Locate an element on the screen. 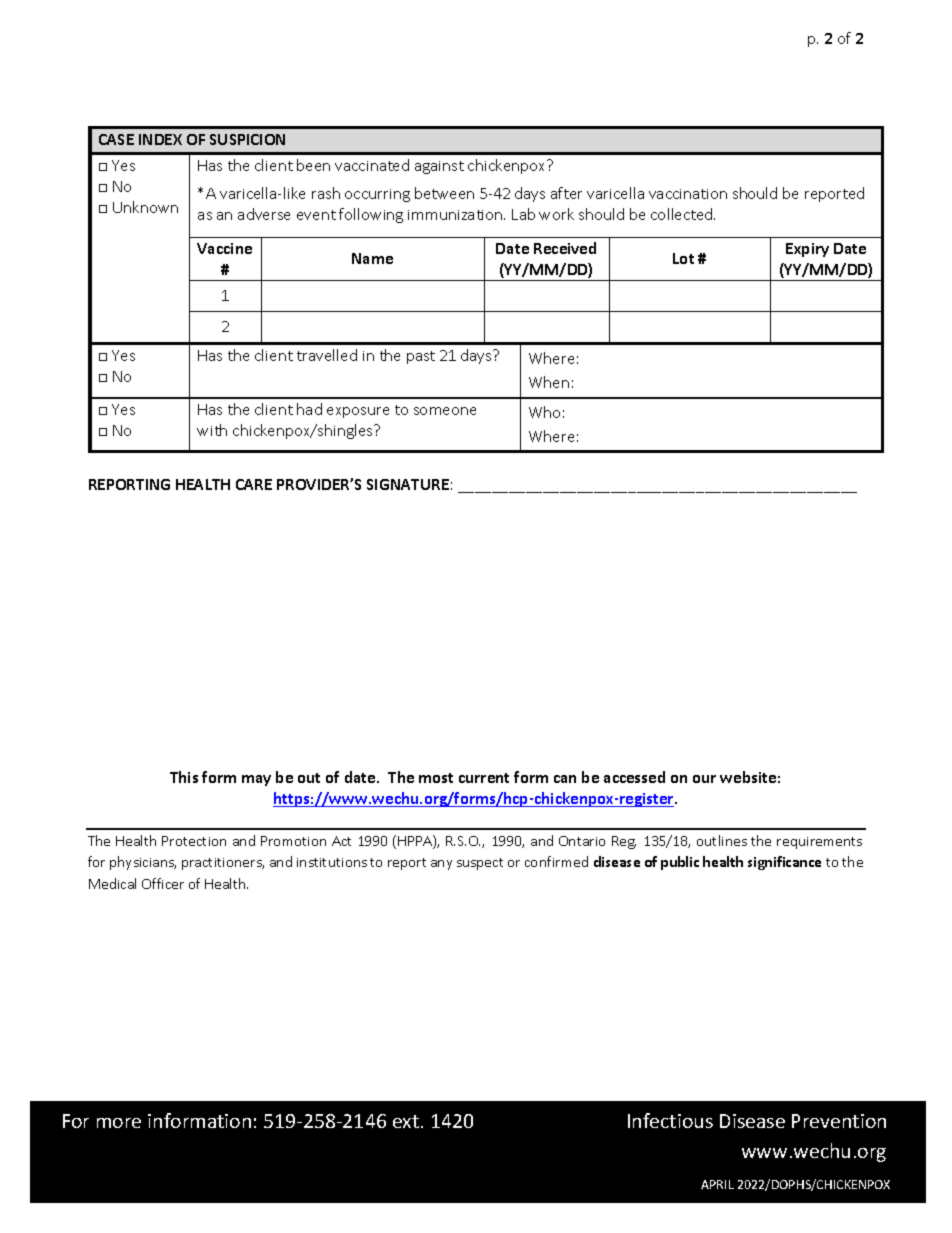 This screenshot has height=1233, width=952. vaccination is located at coordinates (688, 194).
